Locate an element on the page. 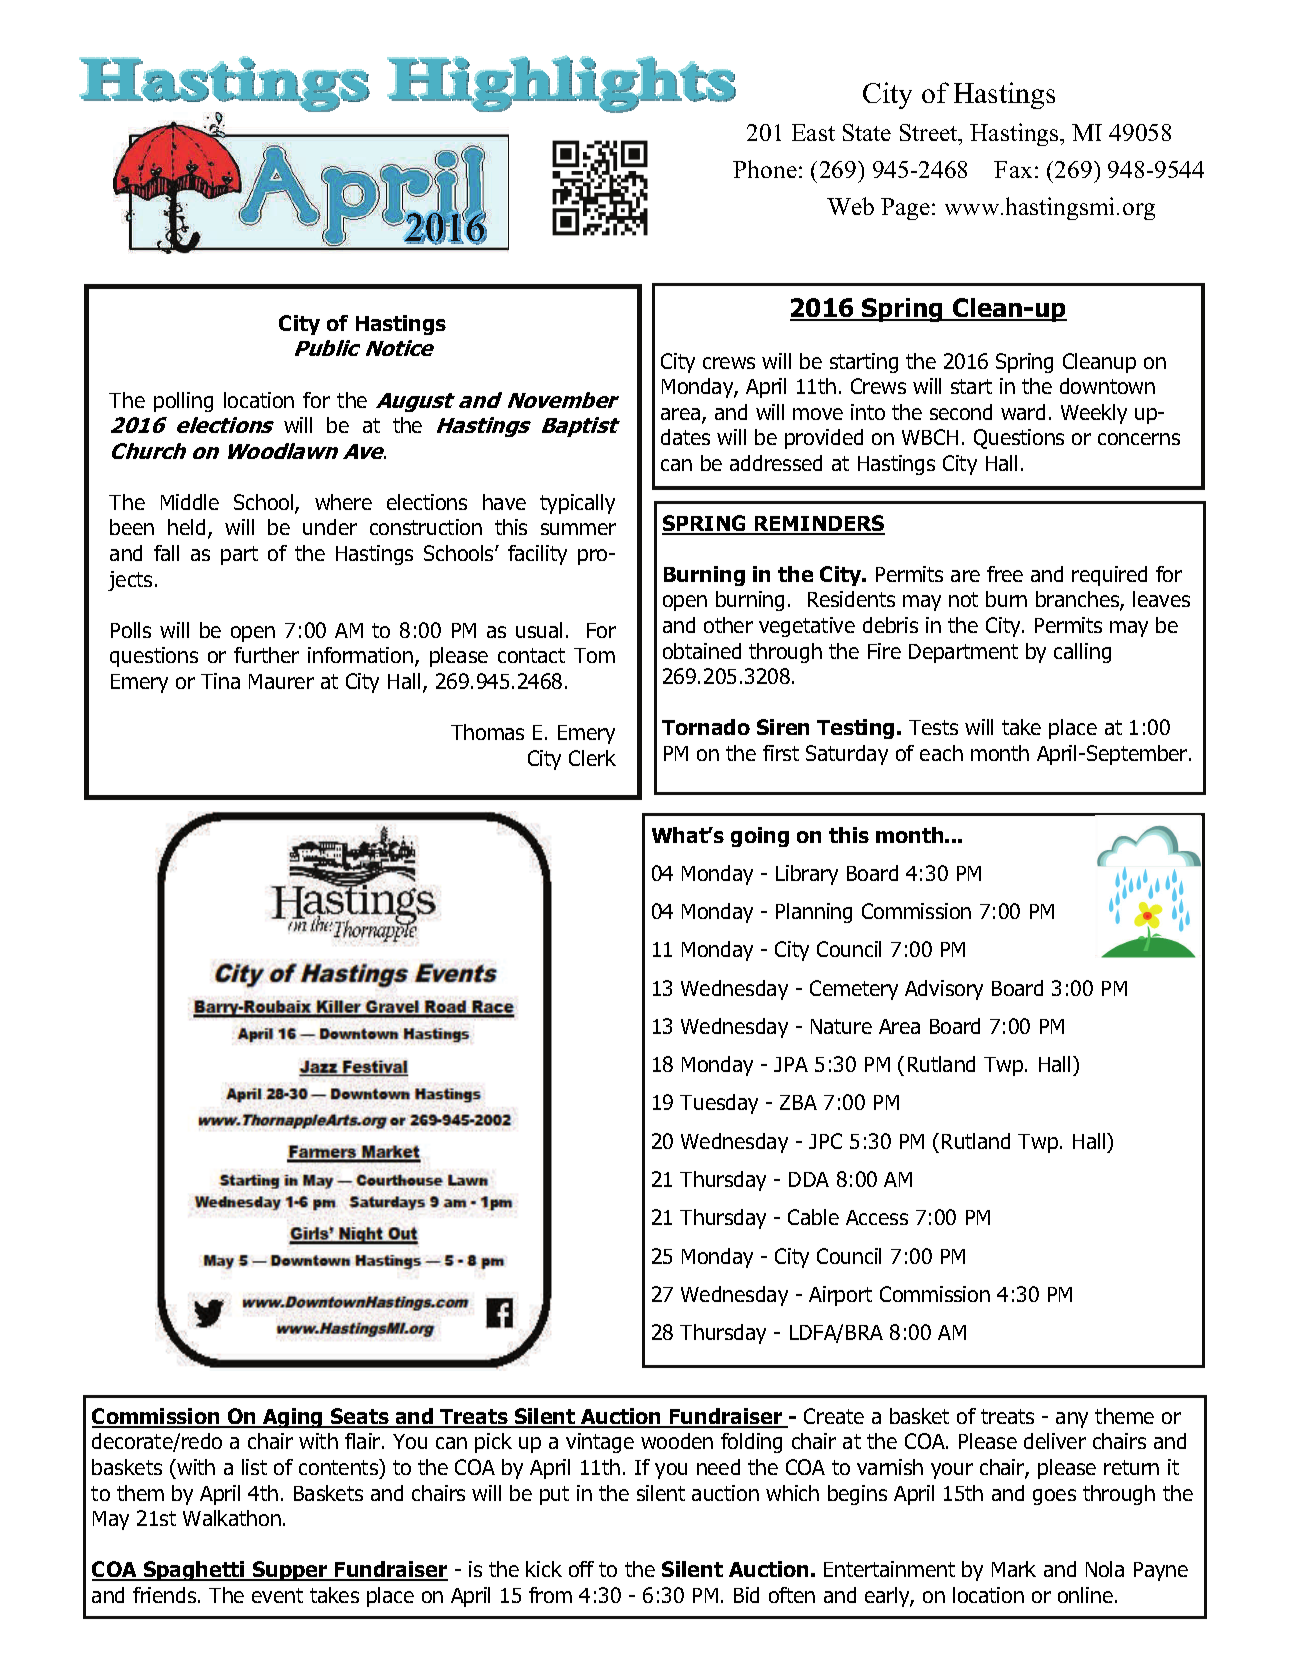 Image resolution: width=1296 pixels, height=1678 pixels. going is located at coordinates (760, 837).
